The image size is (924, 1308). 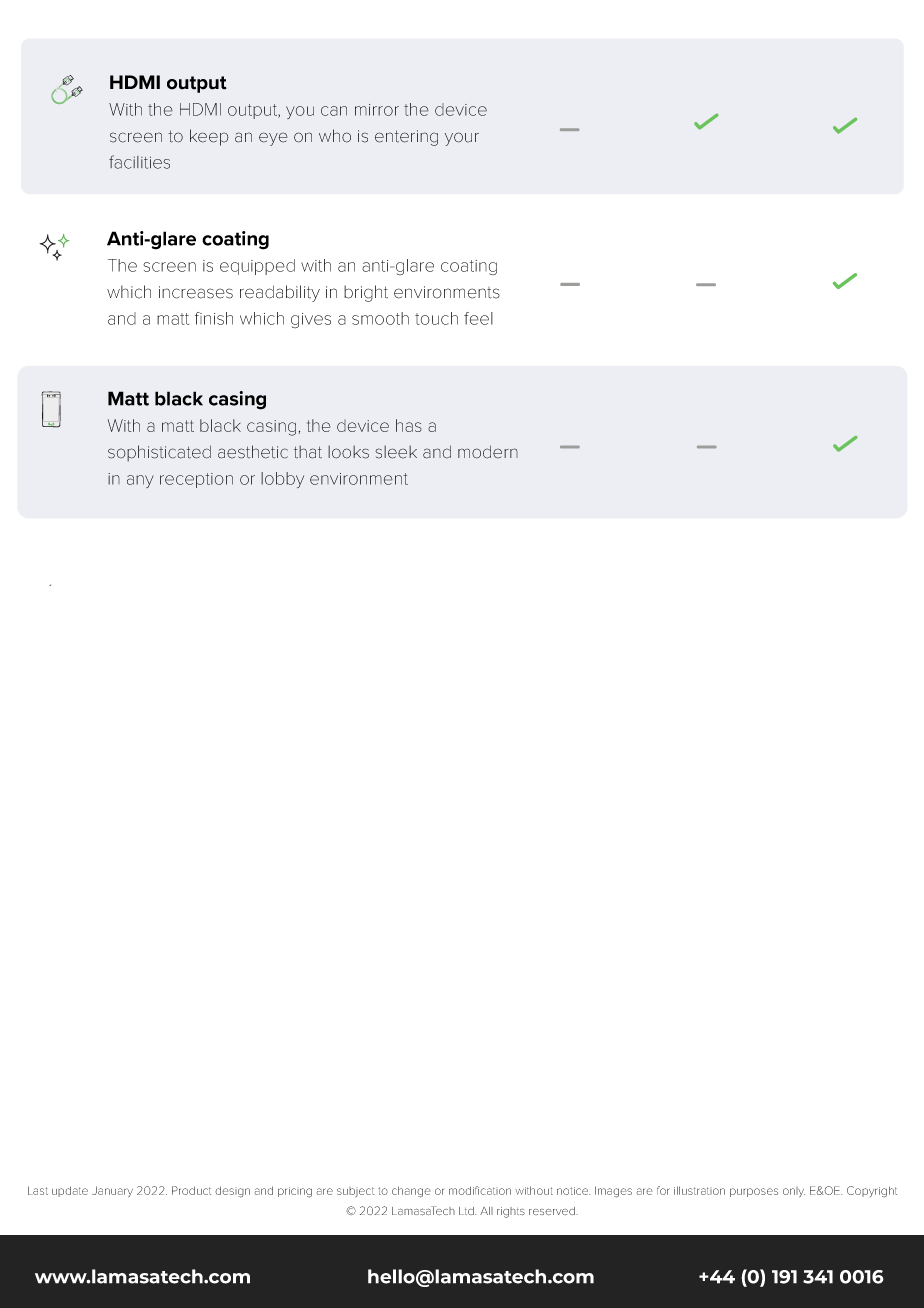 What do you see at coordinates (480, 1190) in the document?
I see `modification` at bounding box center [480, 1190].
